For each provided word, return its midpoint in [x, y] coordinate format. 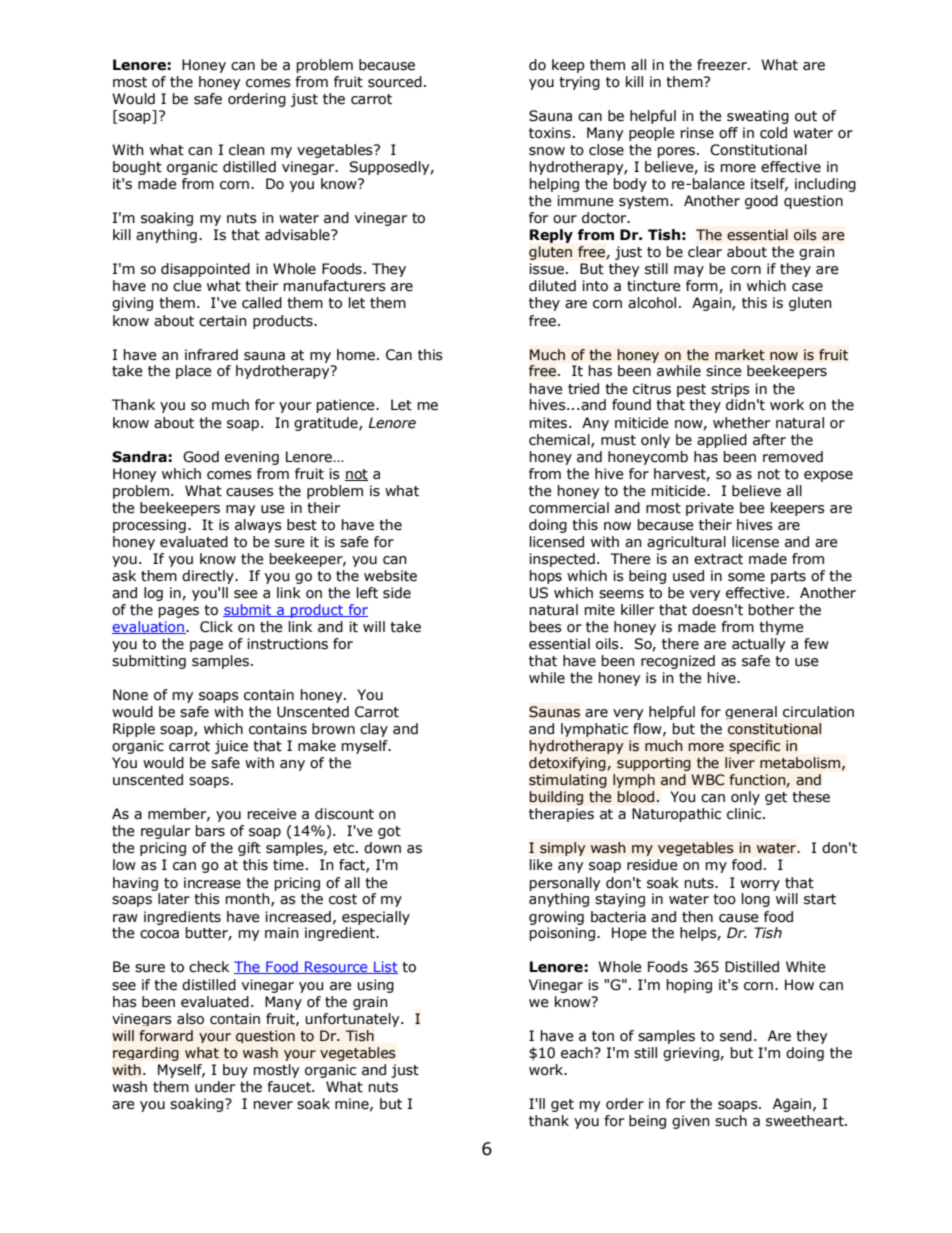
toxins [550, 133]
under [215, 1087]
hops [546, 577]
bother [771, 610]
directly [209, 577]
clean [247, 150]
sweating [758, 117]
